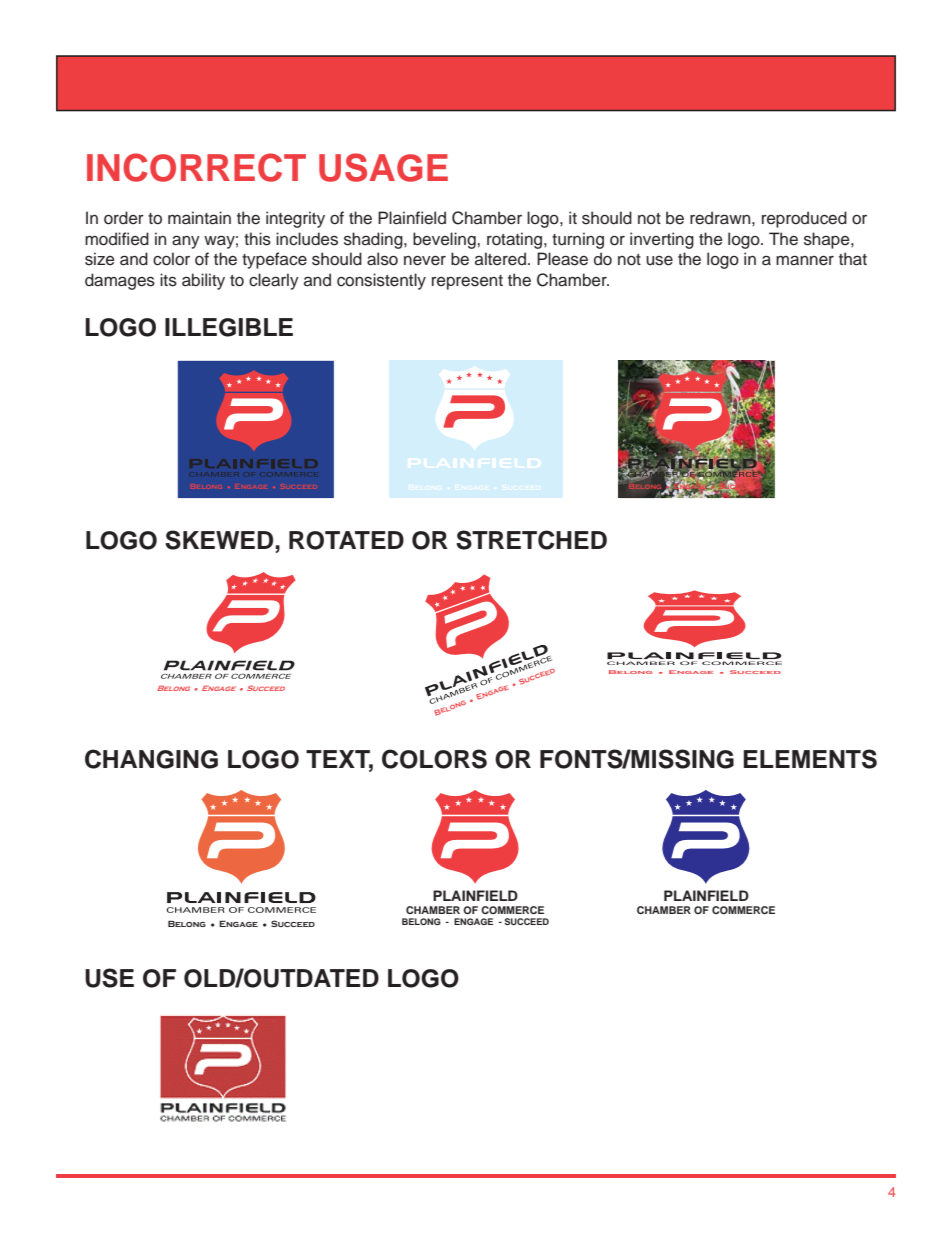 The image size is (952, 1233). Describe the element at coordinates (346, 540) in the screenshot. I see `ROTATED` at that location.
